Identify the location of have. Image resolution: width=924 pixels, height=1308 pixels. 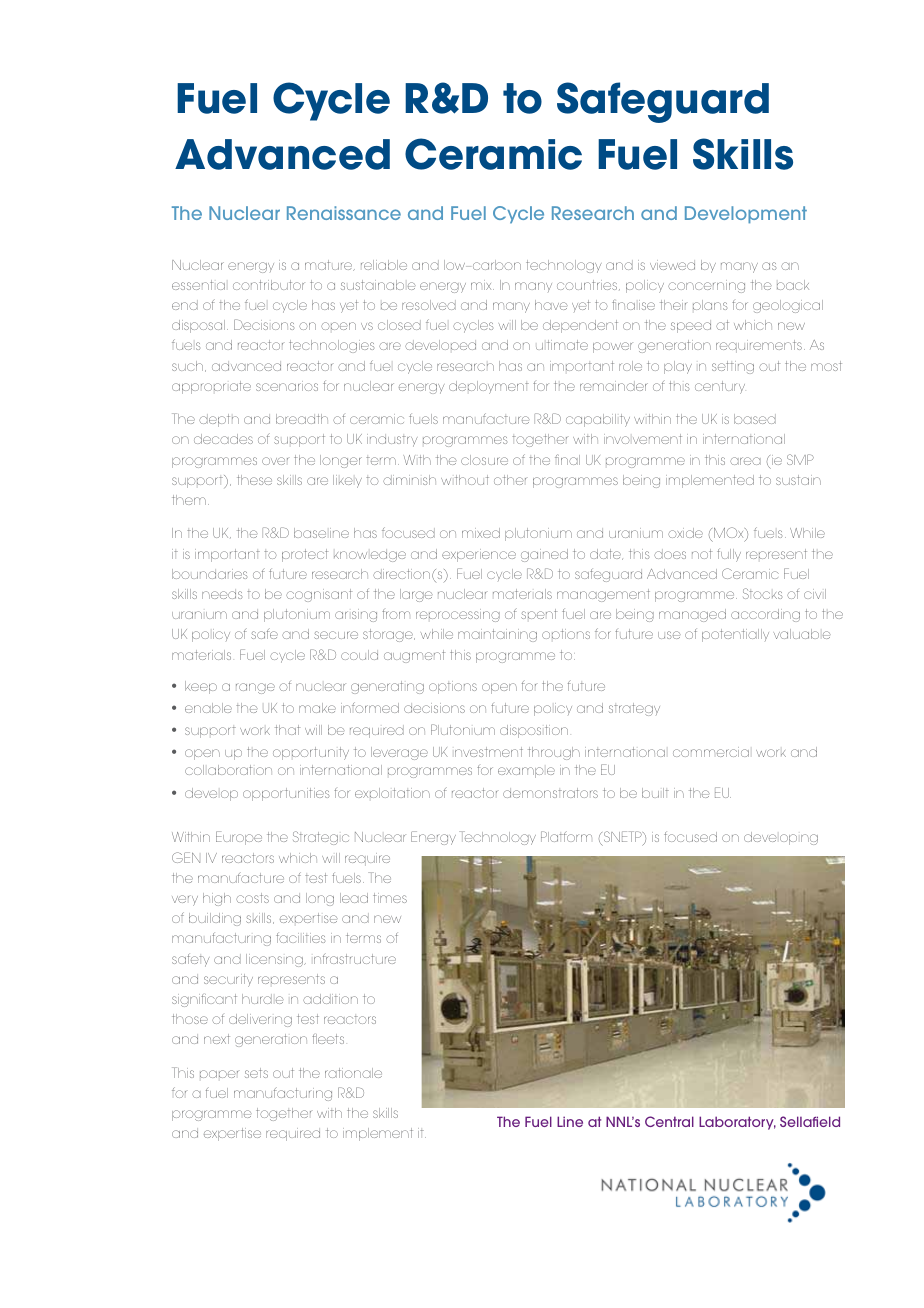
(551, 305).
